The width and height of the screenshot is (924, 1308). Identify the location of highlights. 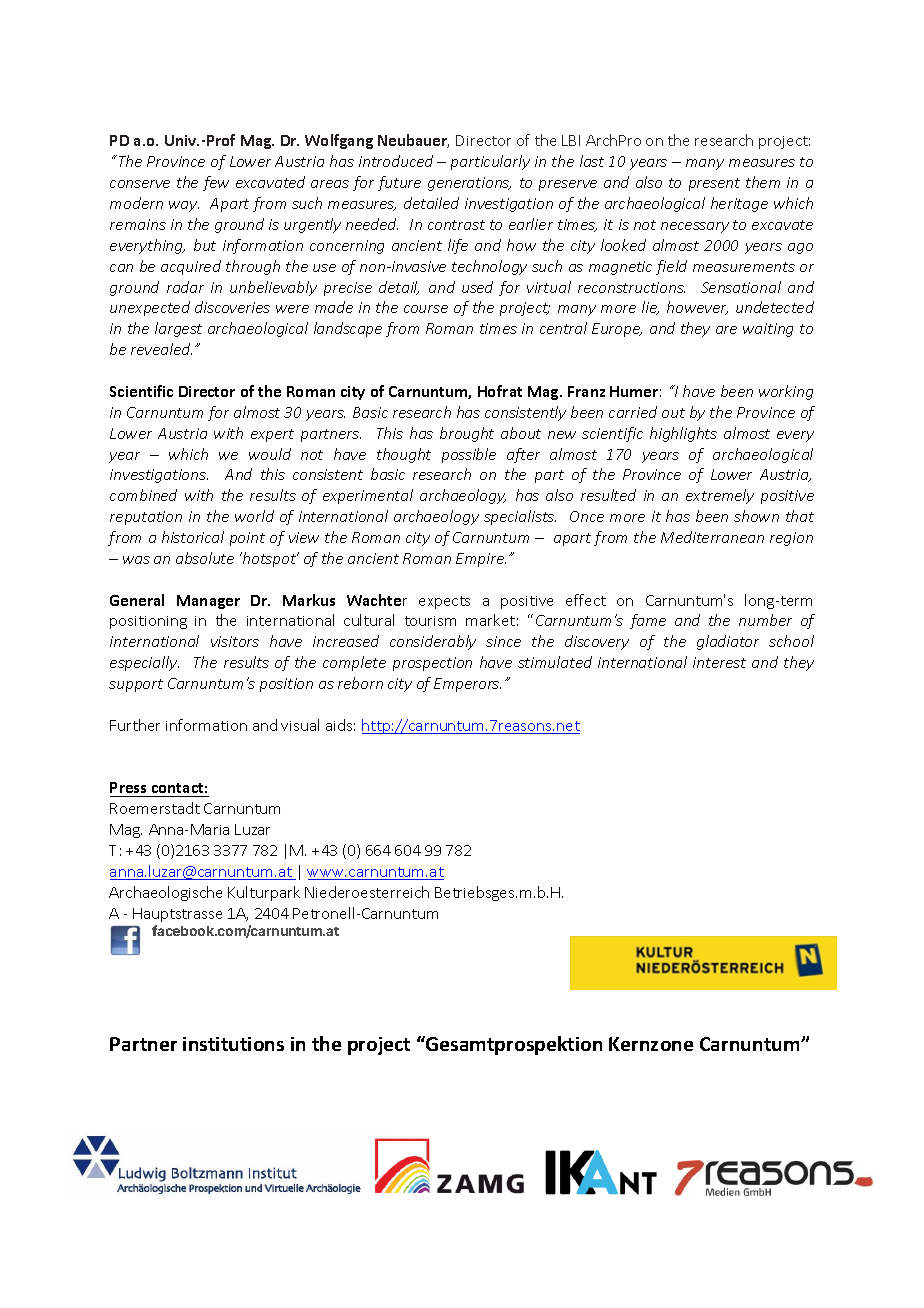
(683, 434).
